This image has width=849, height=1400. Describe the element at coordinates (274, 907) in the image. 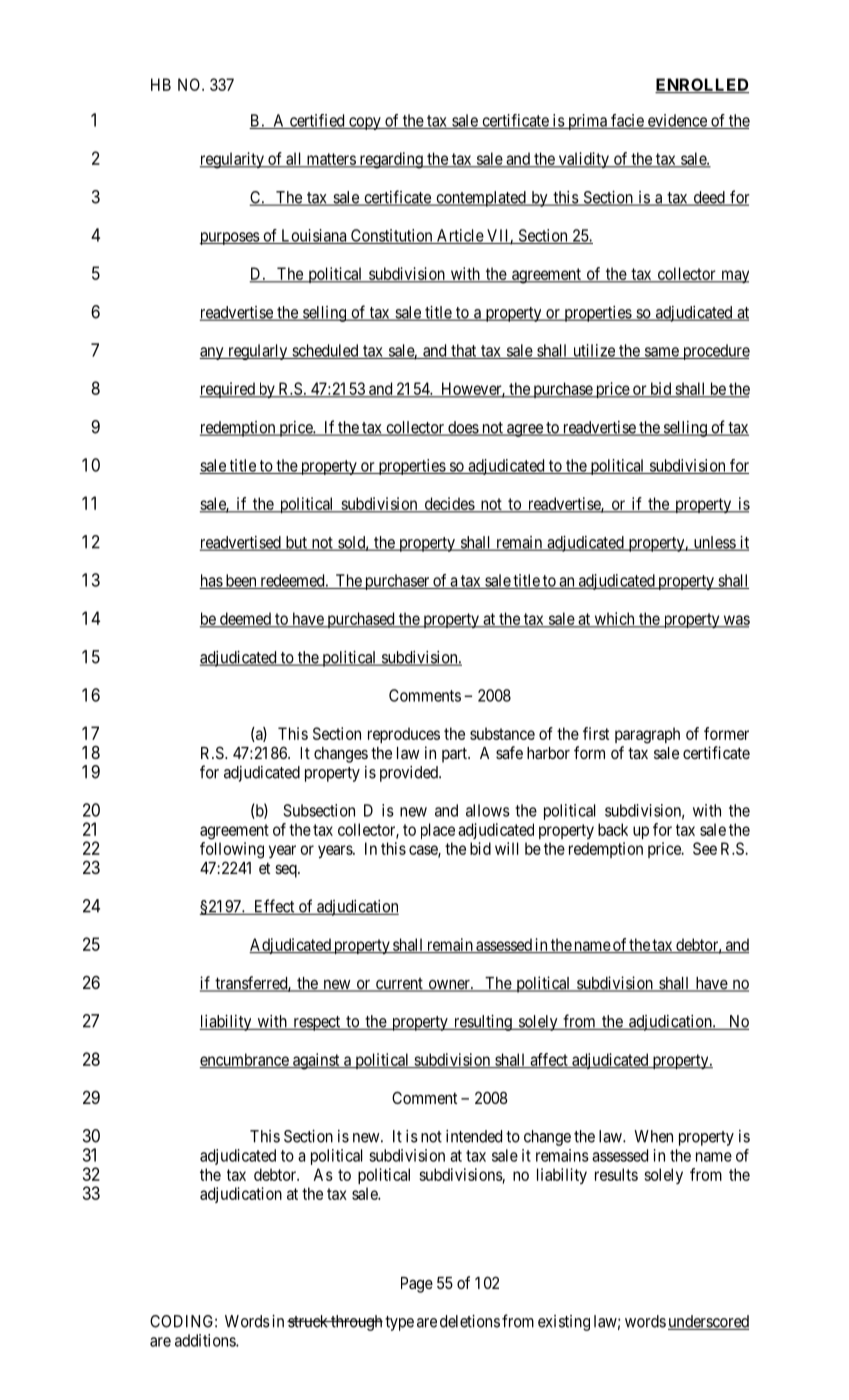

I see `Effect` at that location.
